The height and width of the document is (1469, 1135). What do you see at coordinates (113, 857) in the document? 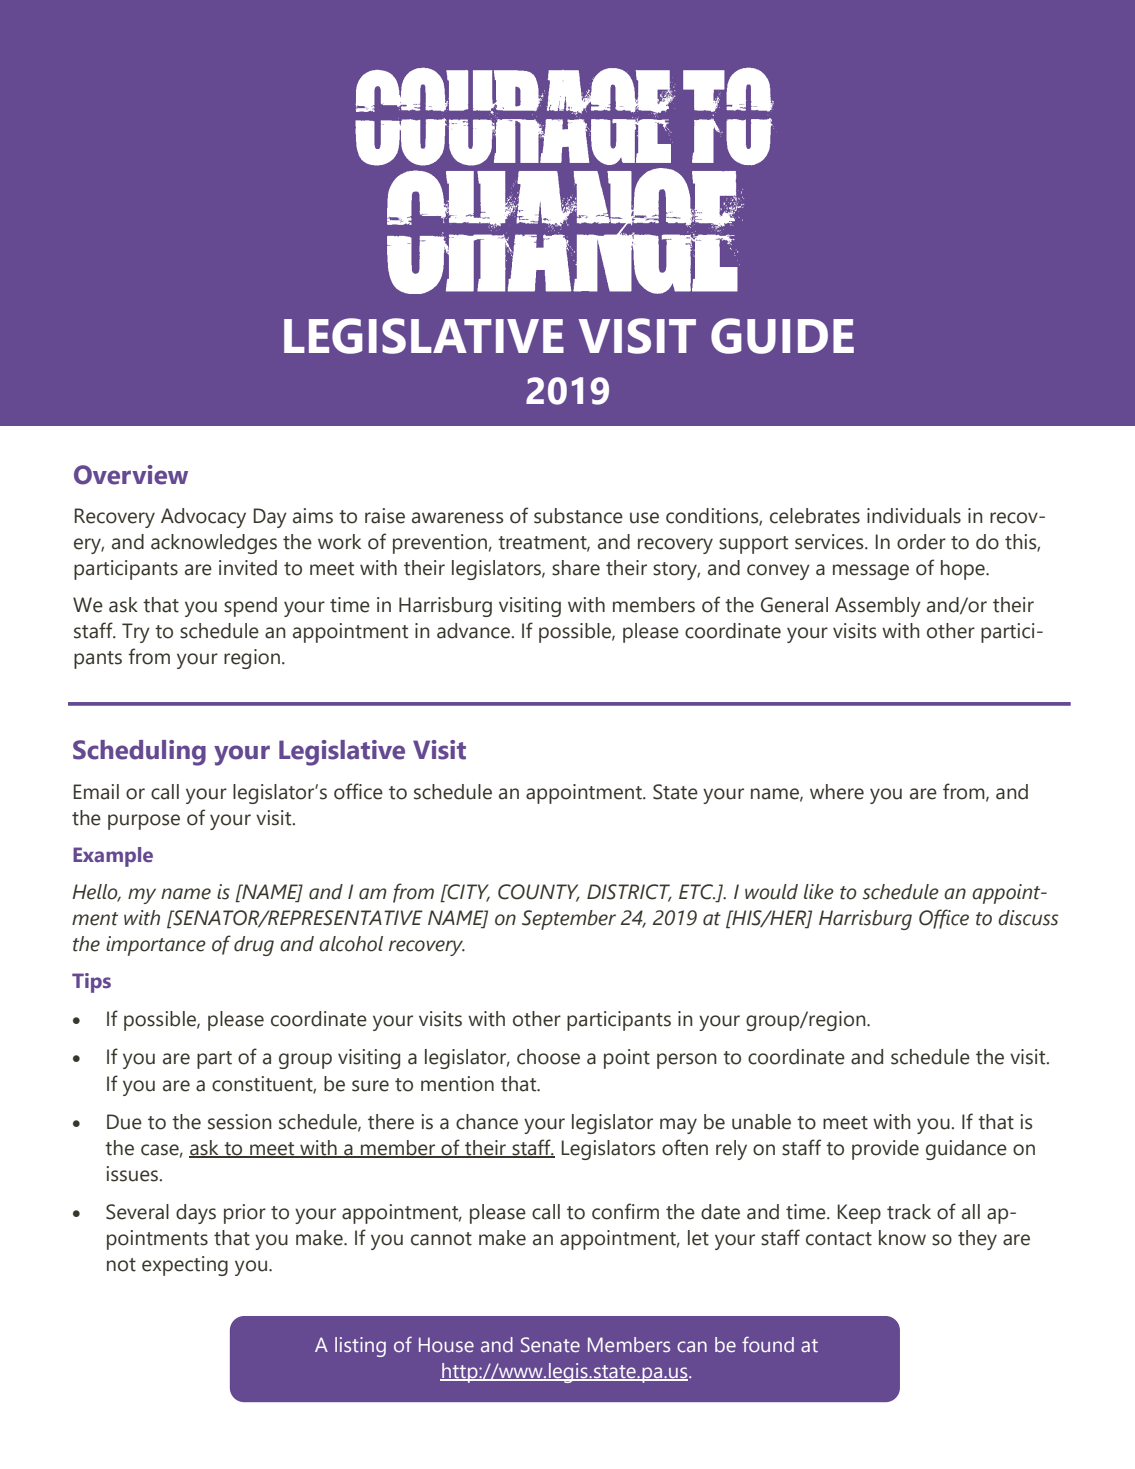
I see `Example` at bounding box center [113, 857].
